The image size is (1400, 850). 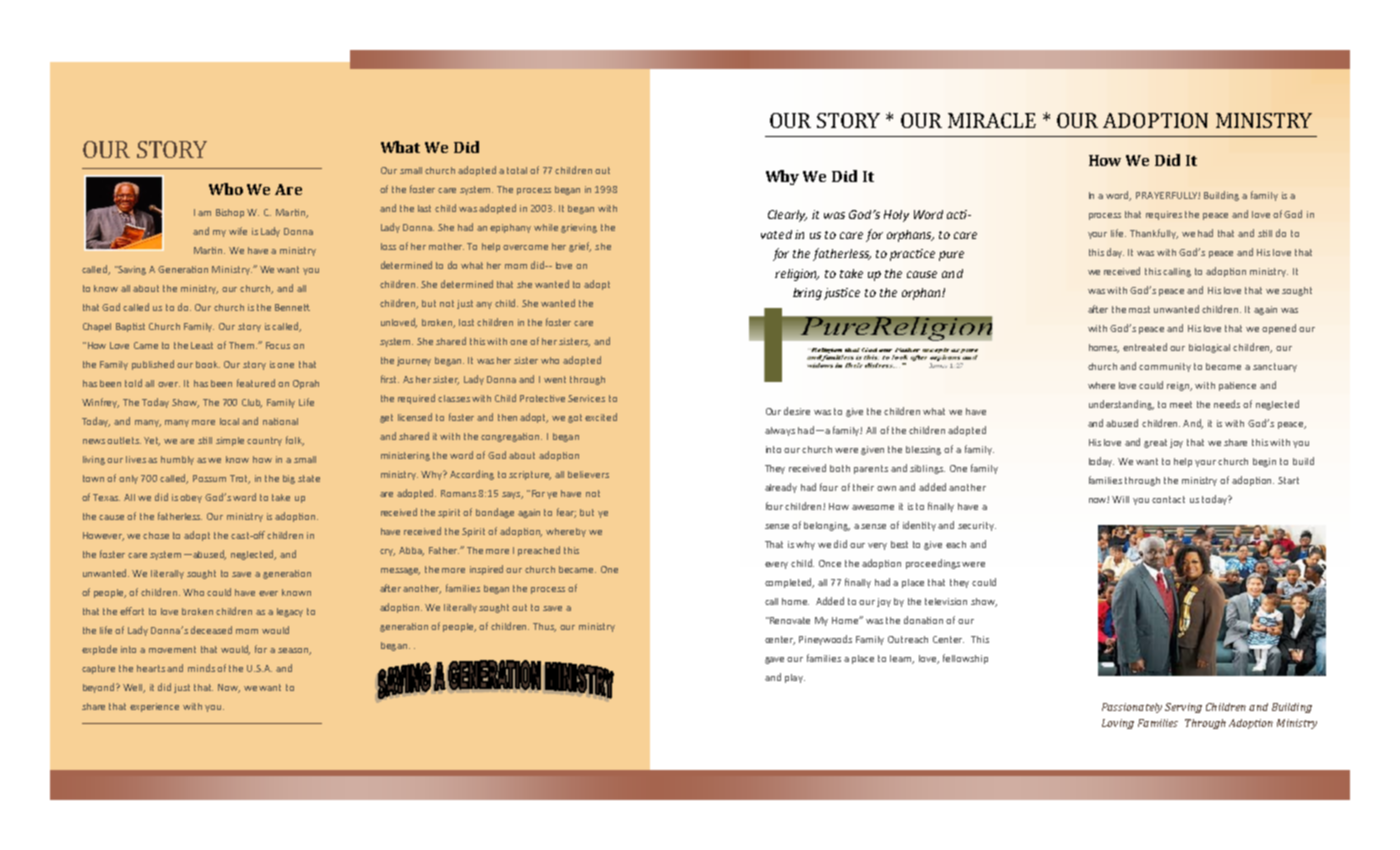 I want to click on Passionately, so click(x=1132, y=708).
